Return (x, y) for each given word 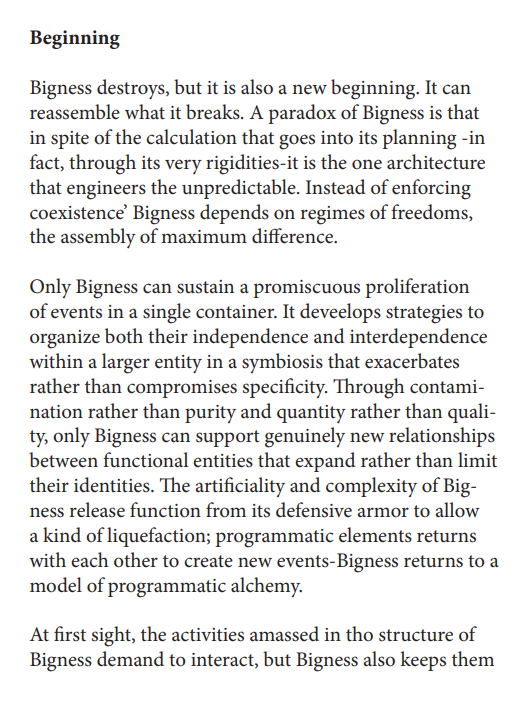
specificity (285, 388)
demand (130, 658)
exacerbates (412, 361)
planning (419, 139)
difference (294, 236)
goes (297, 142)
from (226, 510)
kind (62, 534)
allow (457, 510)
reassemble (75, 112)
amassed (284, 634)
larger (126, 363)
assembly (98, 238)
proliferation (417, 288)
